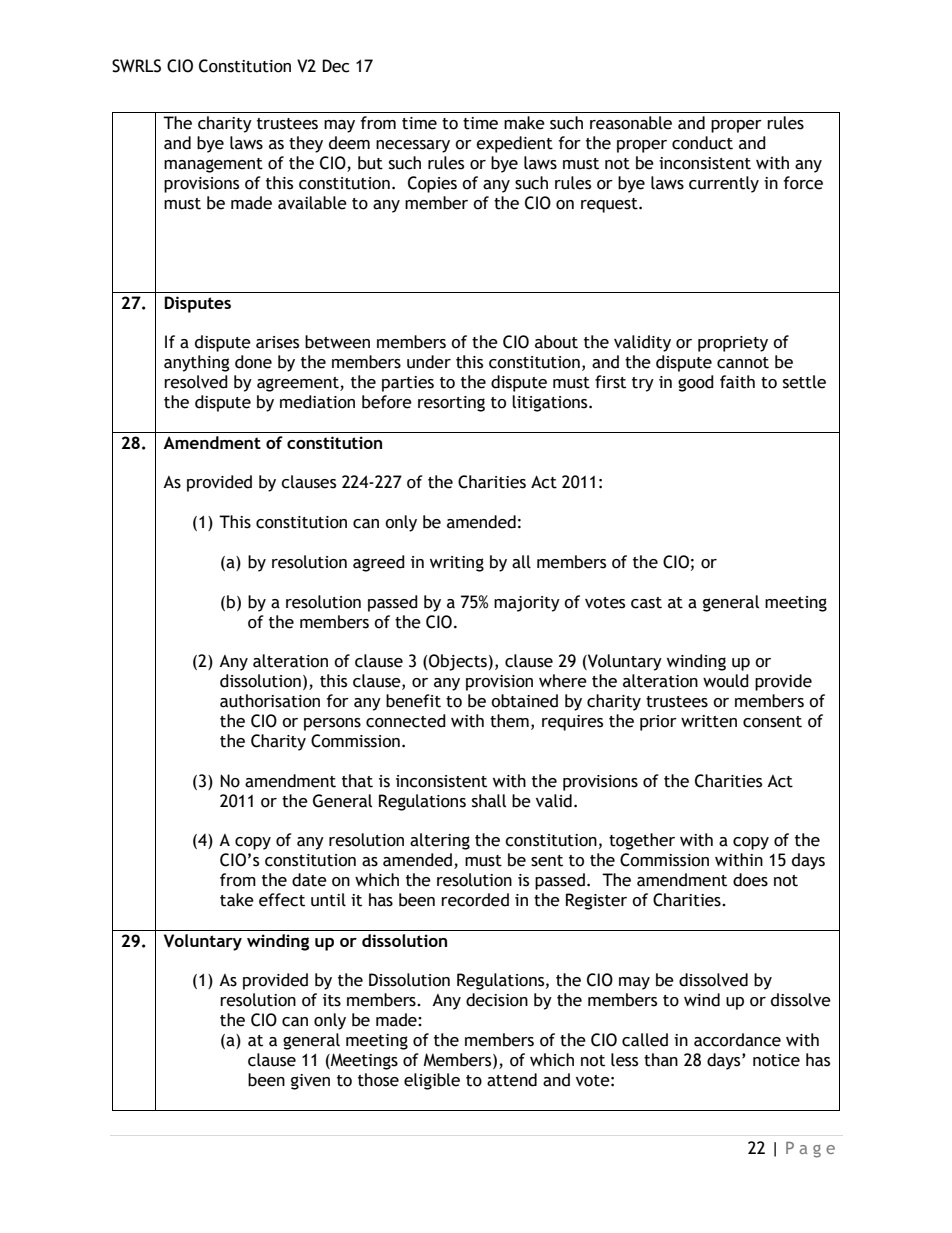  What do you see at coordinates (737, 382) in the image?
I see `faith` at bounding box center [737, 382].
